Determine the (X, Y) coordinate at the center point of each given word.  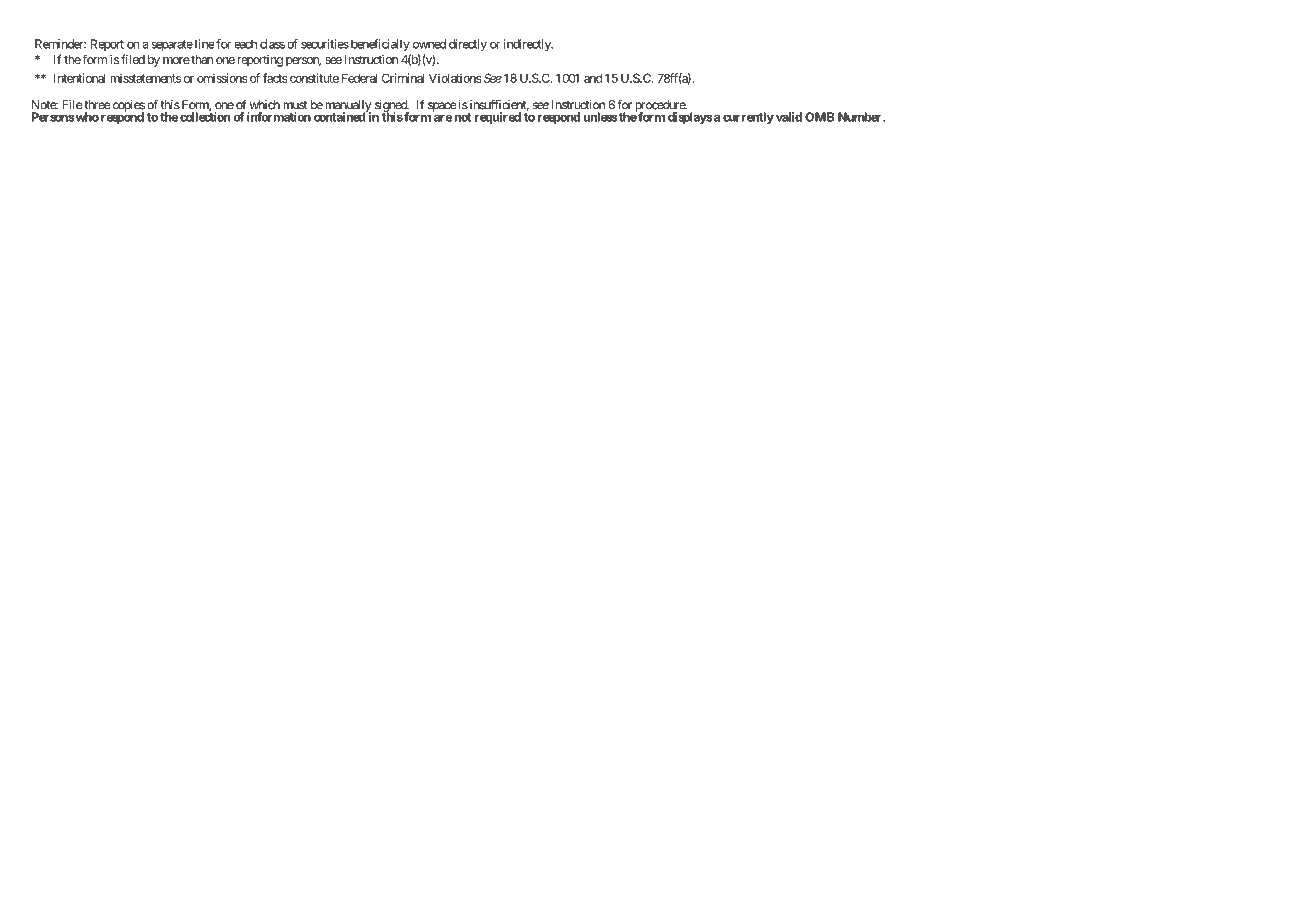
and (593, 78)
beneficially (379, 45)
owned (429, 44)
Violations (455, 78)
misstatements (145, 78)
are (443, 118)
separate (172, 45)
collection (205, 116)
